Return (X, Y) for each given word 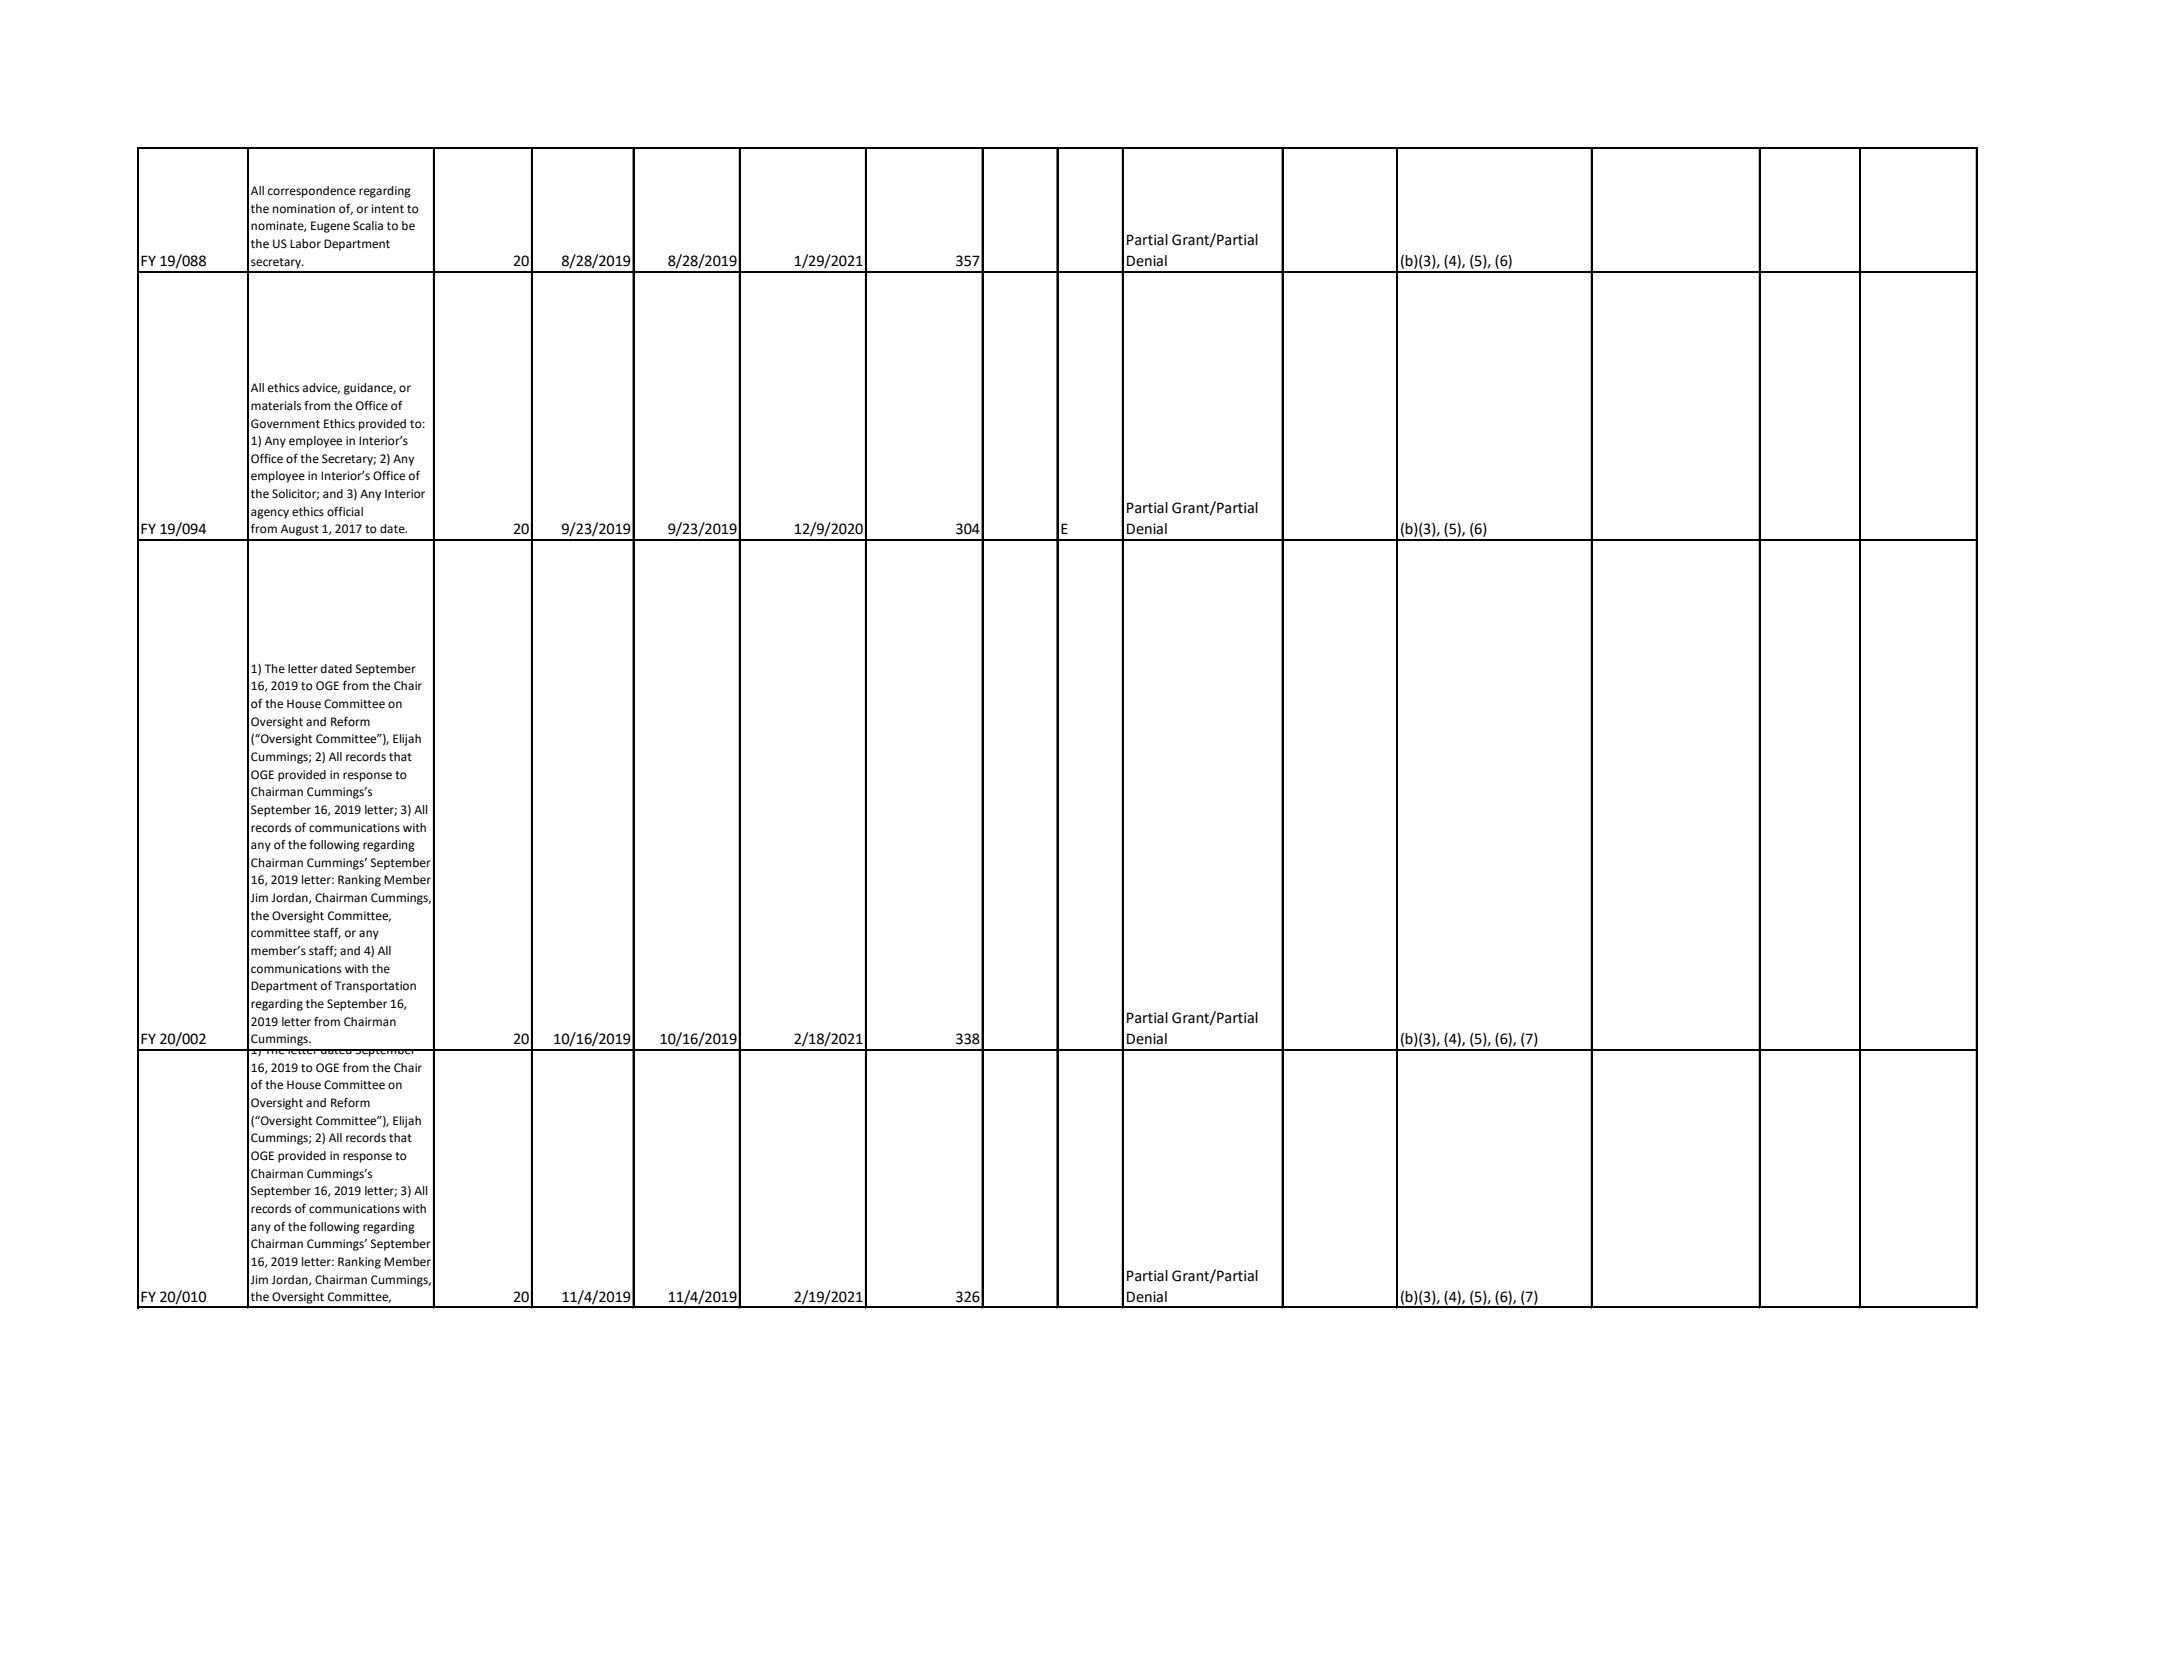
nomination (304, 208)
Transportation (375, 987)
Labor (305, 244)
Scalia (368, 226)
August (300, 530)
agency (270, 514)
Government (285, 424)
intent (388, 209)
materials (276, 406)
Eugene (330, 227)
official (345, 511)
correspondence (312, 192)
